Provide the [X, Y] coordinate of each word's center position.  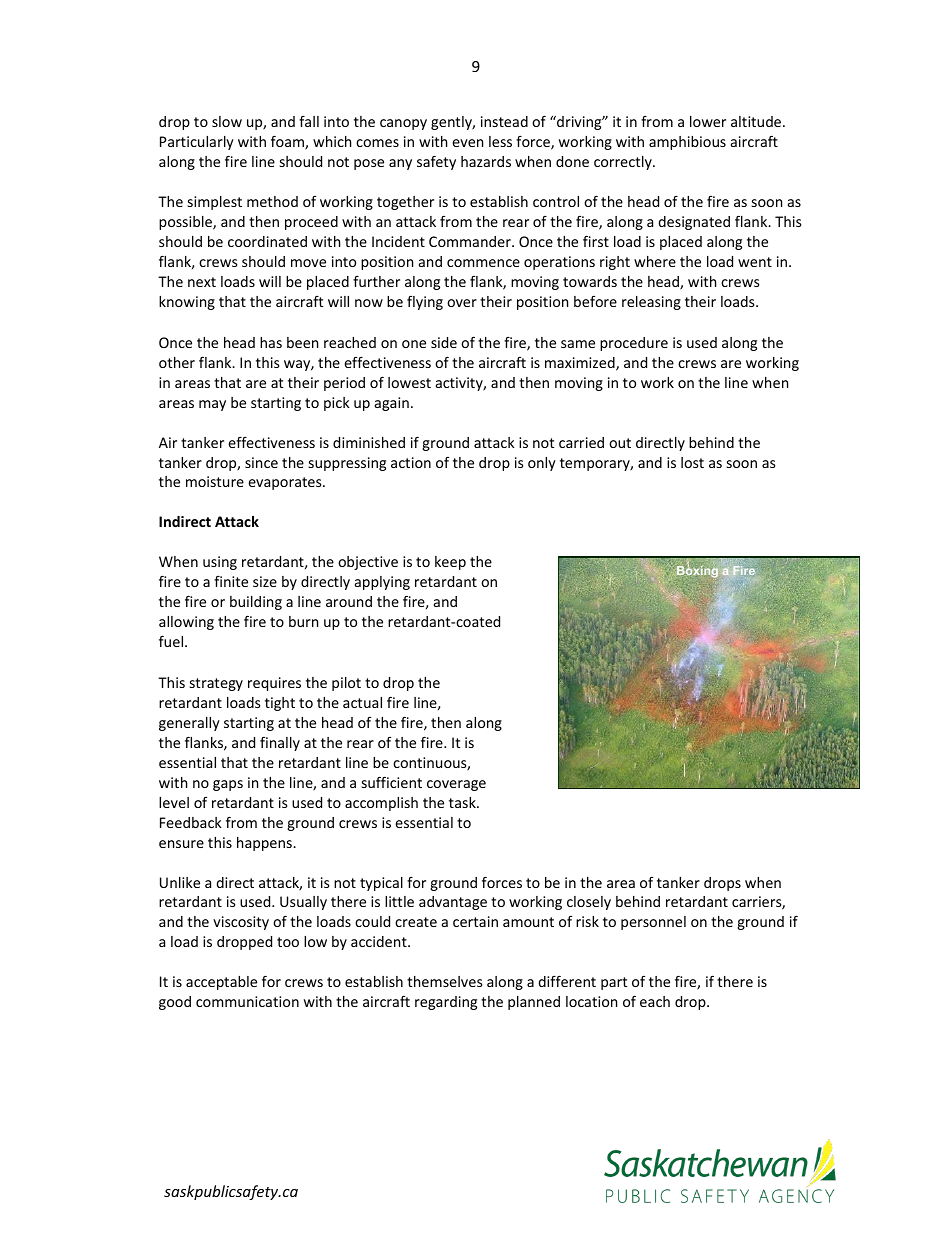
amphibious [687, 143]
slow [227, 121]
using [220, 563]
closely [589, 903]
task [463, 802]
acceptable [221, 983]
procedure [634, 344]
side [444, 342]
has [271, 342]
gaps [228, 785]
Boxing [697, 571]
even [467, 143]
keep [450, 563]
